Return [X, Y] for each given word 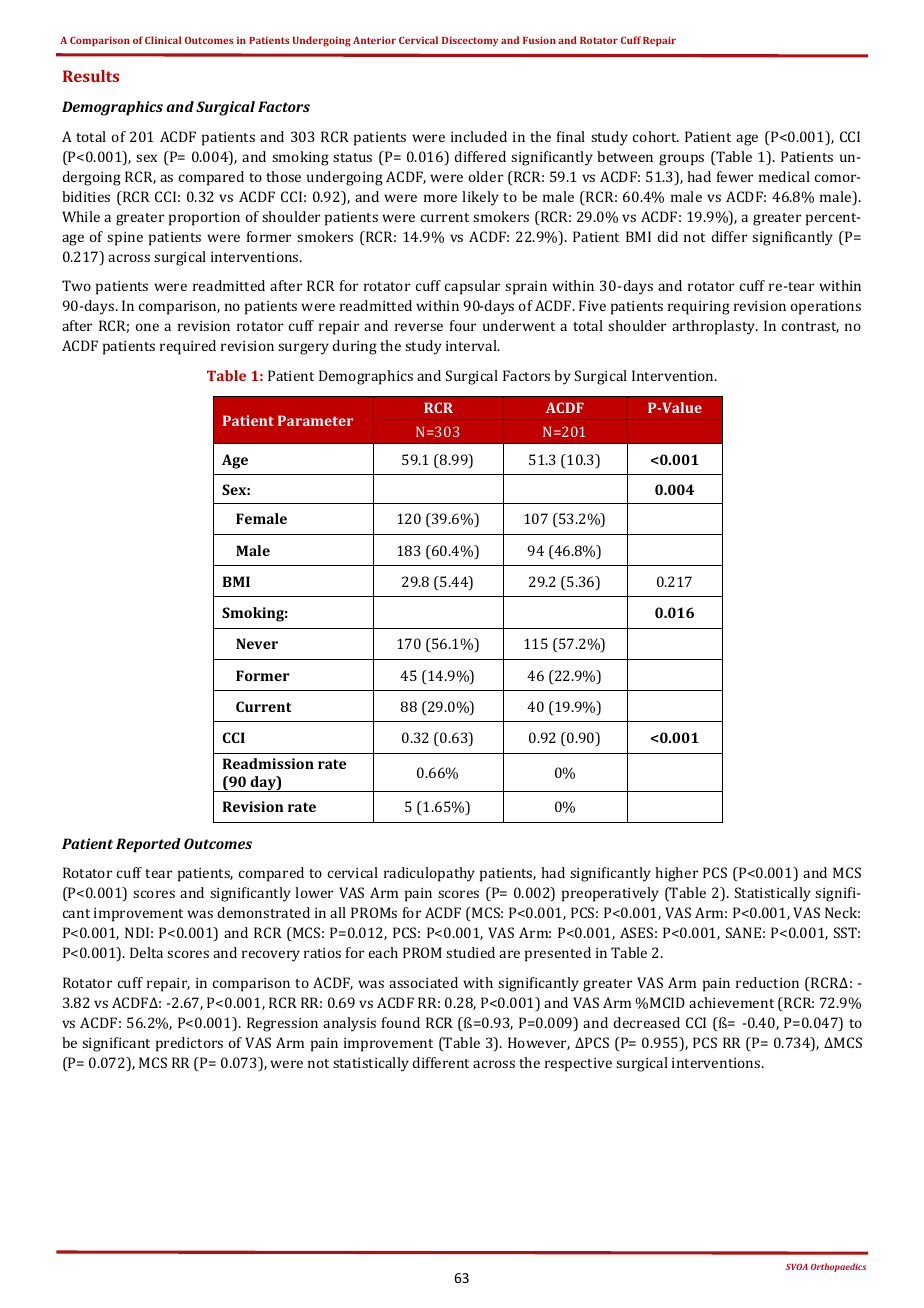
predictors [189, 1044]
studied [470, 952]
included [479, 136]
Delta [146, 952]
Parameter [315, 420]
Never [257, 643]
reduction [767, 982]
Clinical [163, 40]
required [188, 347]
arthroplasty [715, 327]
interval [472, 345]
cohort [656, 136]
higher [676, 874]
